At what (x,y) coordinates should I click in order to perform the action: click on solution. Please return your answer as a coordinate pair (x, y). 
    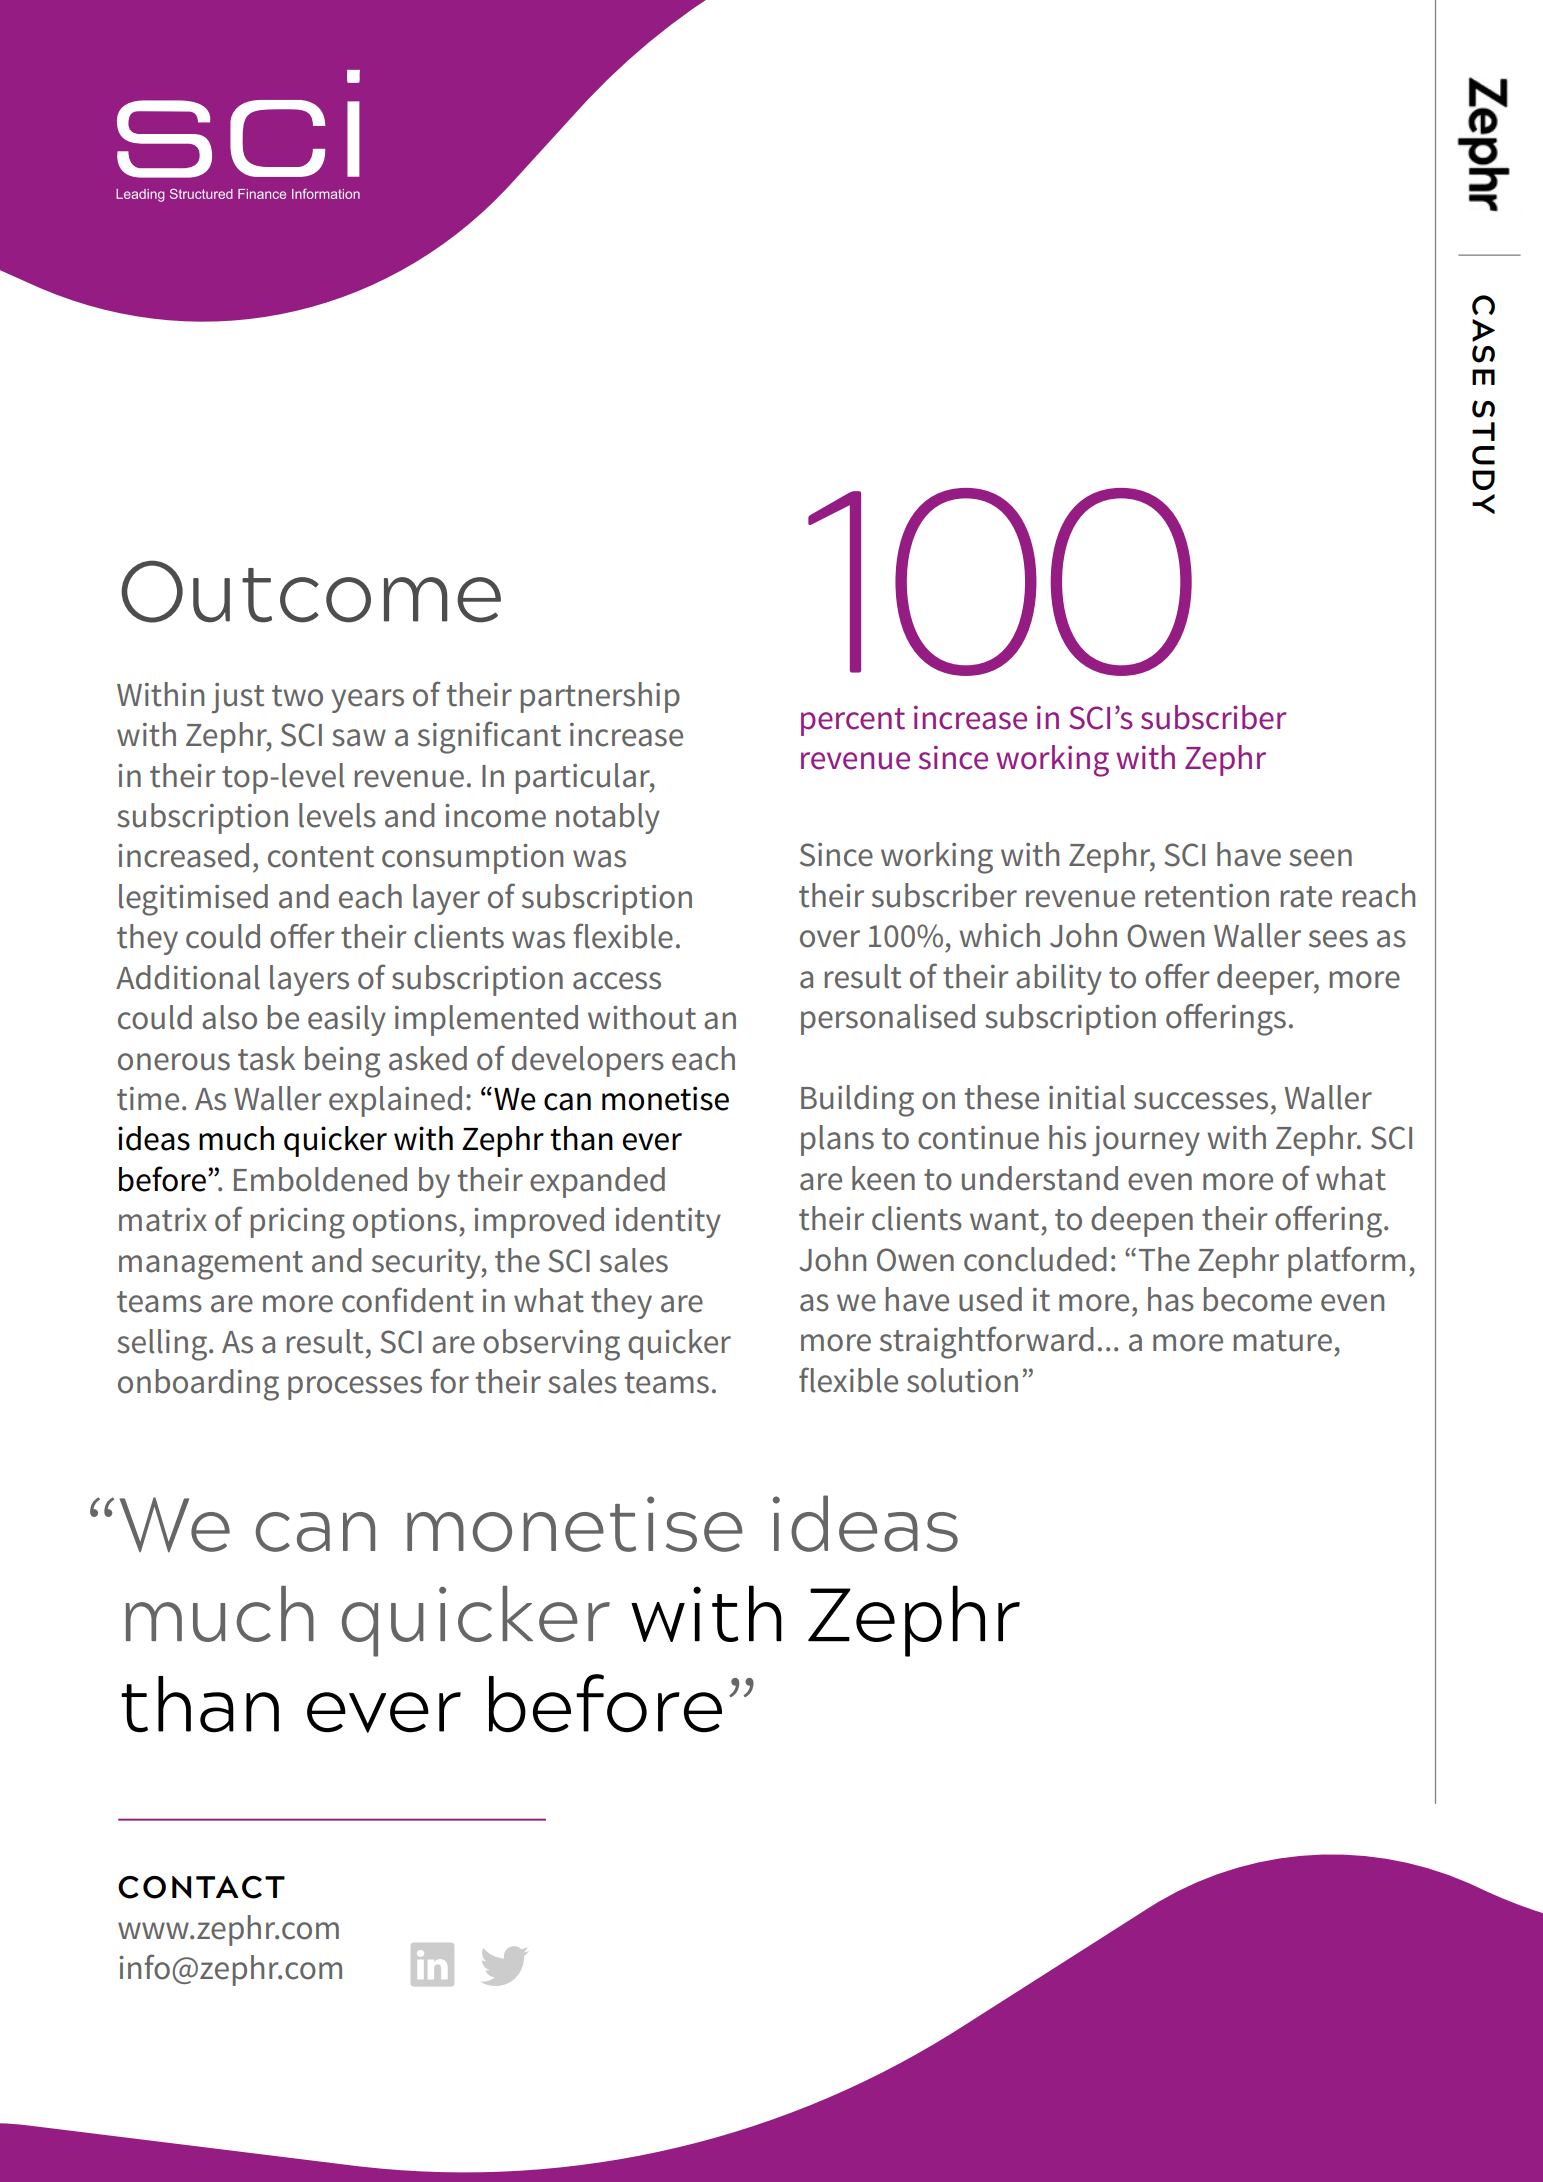
    Looking at the image, I should click on (962, 1380).
